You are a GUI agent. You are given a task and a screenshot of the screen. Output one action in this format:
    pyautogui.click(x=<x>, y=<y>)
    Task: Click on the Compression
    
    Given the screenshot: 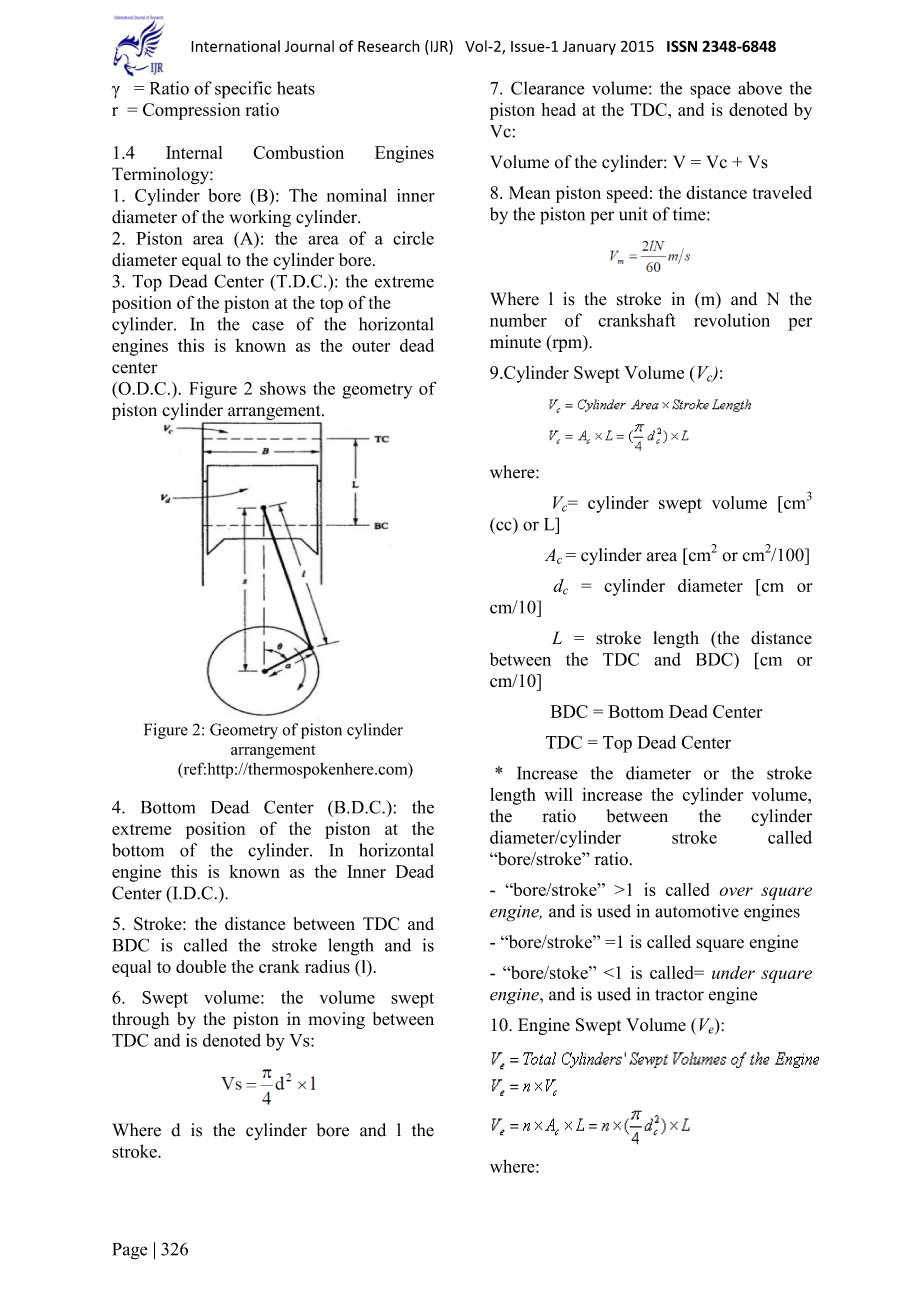 What is the action you would take?
    pyautogui.click(x=191, y=111)
